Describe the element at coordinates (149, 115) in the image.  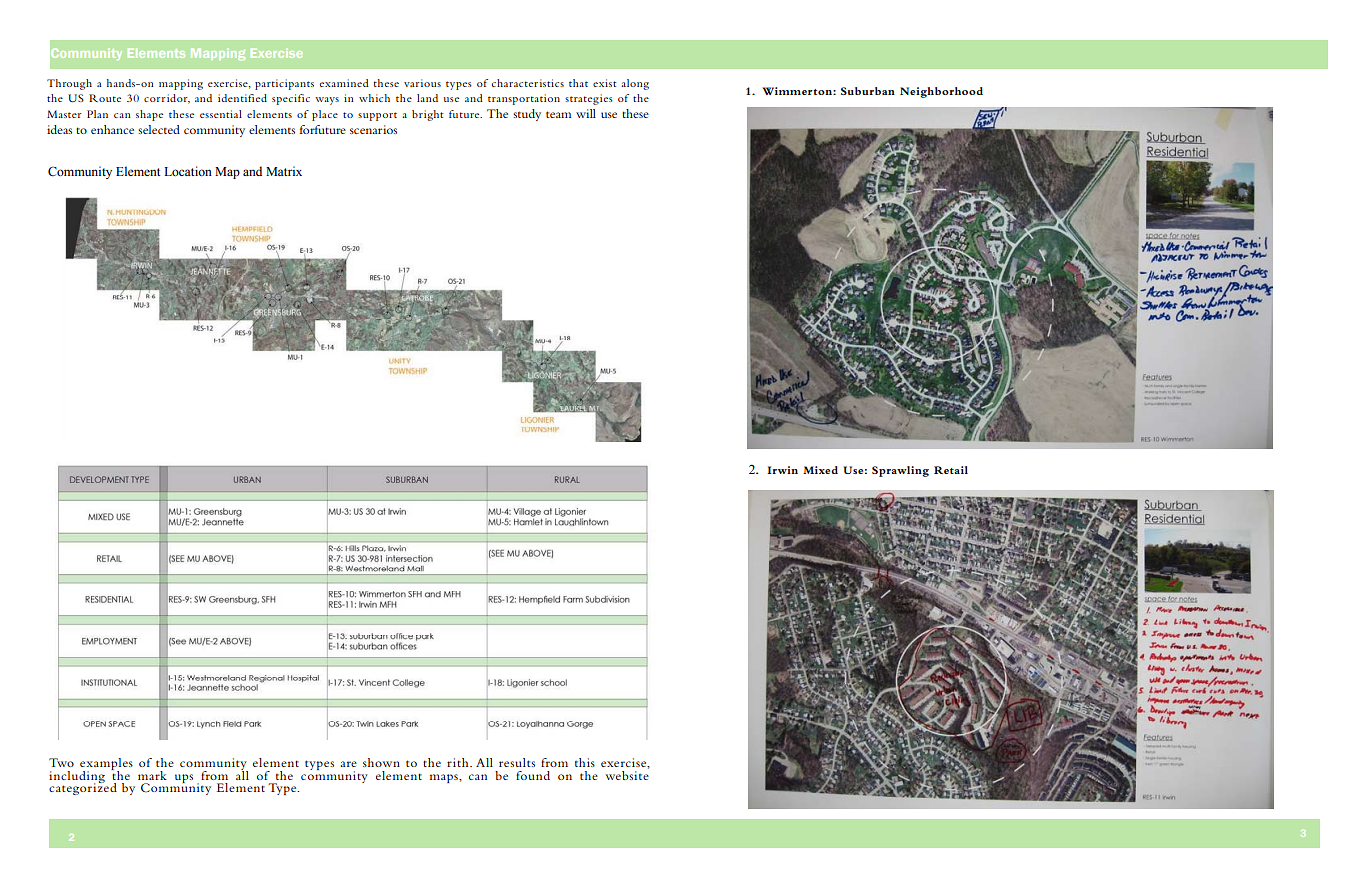
I see `shape` at that location.
